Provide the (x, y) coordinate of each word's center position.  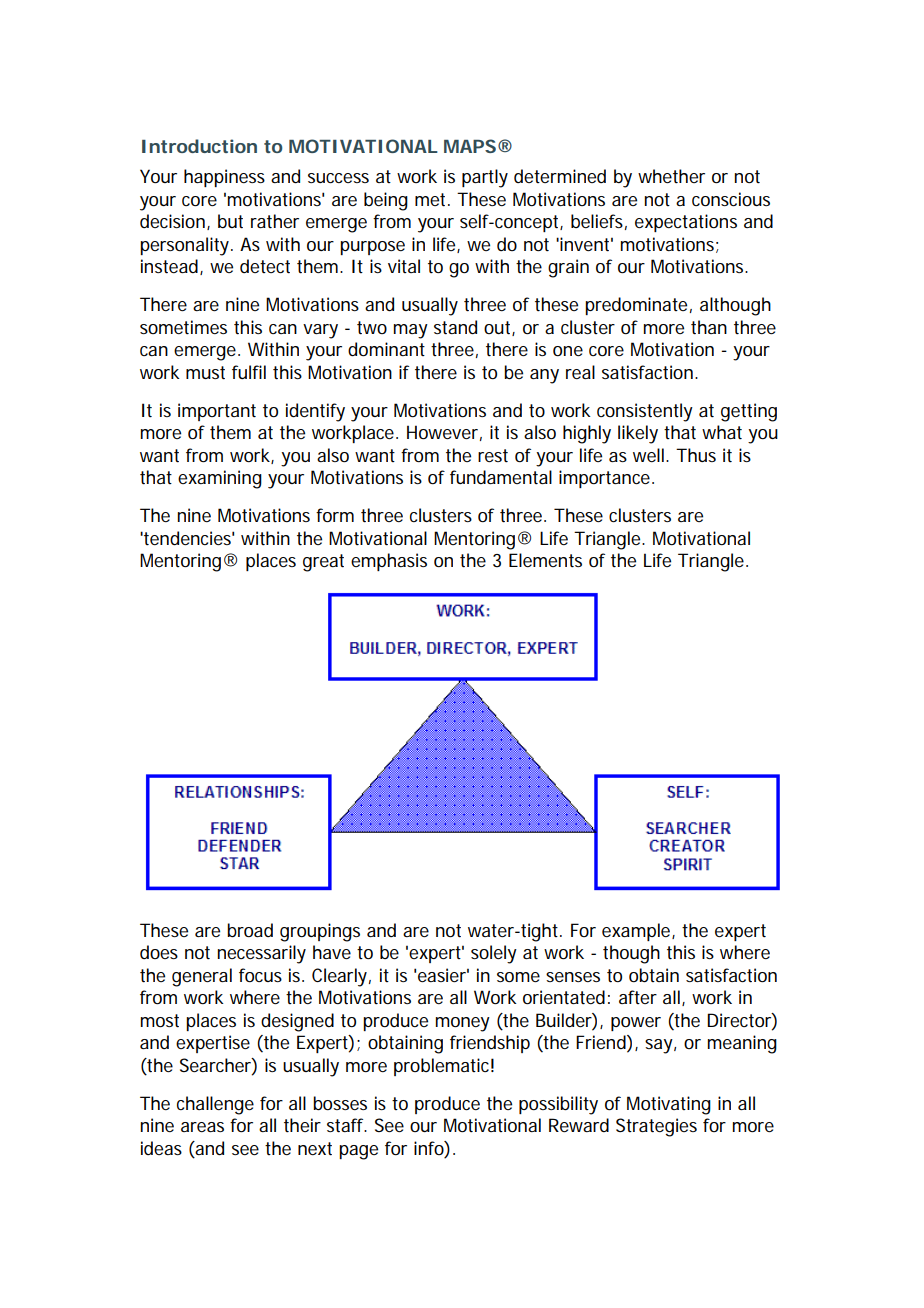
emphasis (389, 562)
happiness (224, 178)
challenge (215, 1105)
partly (485, 178)
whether (671, 176)
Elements (545, 560)
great (323, 563)
